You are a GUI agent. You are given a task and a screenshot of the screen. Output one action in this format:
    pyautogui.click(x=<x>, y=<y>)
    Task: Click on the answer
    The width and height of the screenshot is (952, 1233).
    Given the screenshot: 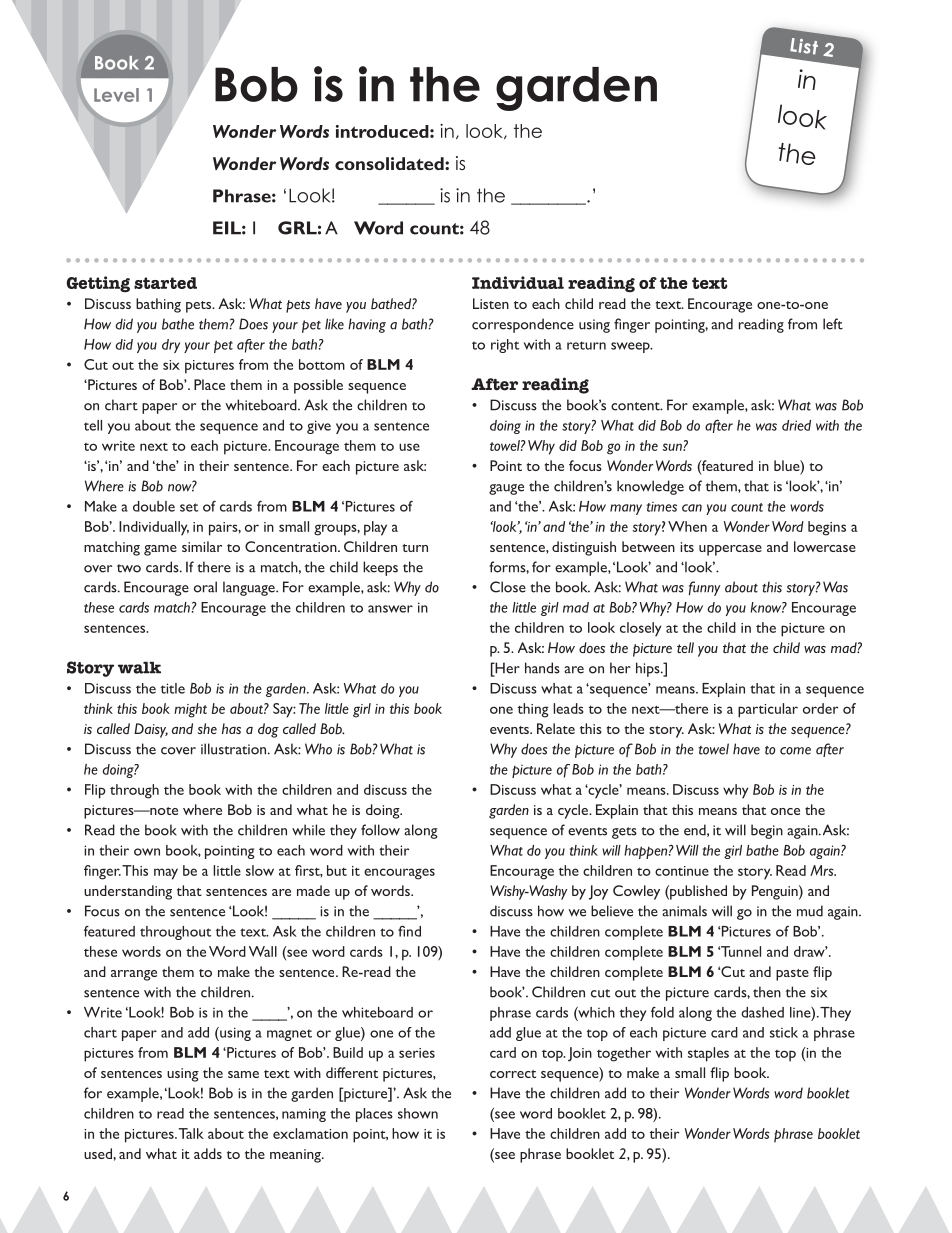 What is the action you would take?
    pyautogui.click(x=390, y=609)
